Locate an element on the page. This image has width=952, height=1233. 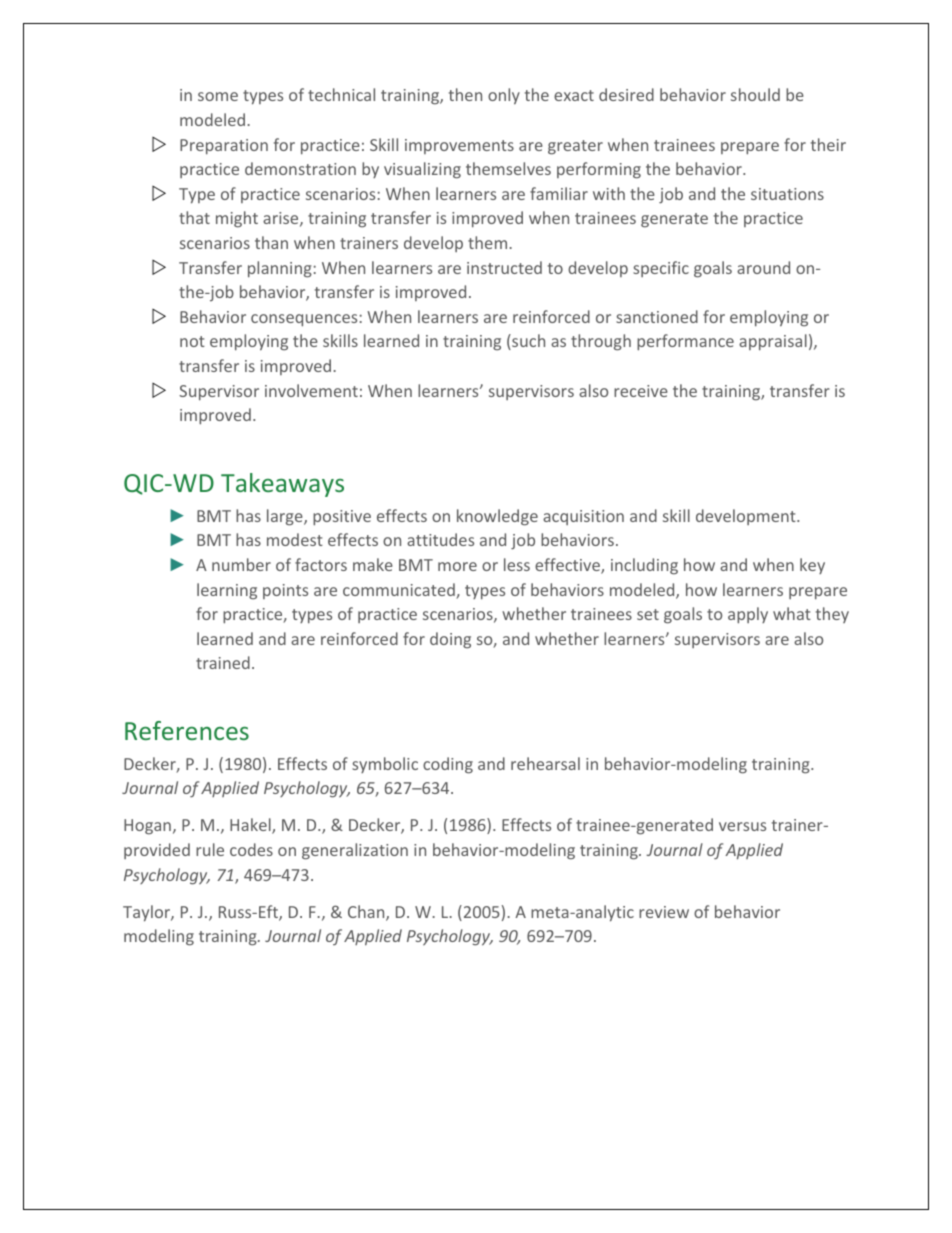
review is located at coordinates (664, 912).
